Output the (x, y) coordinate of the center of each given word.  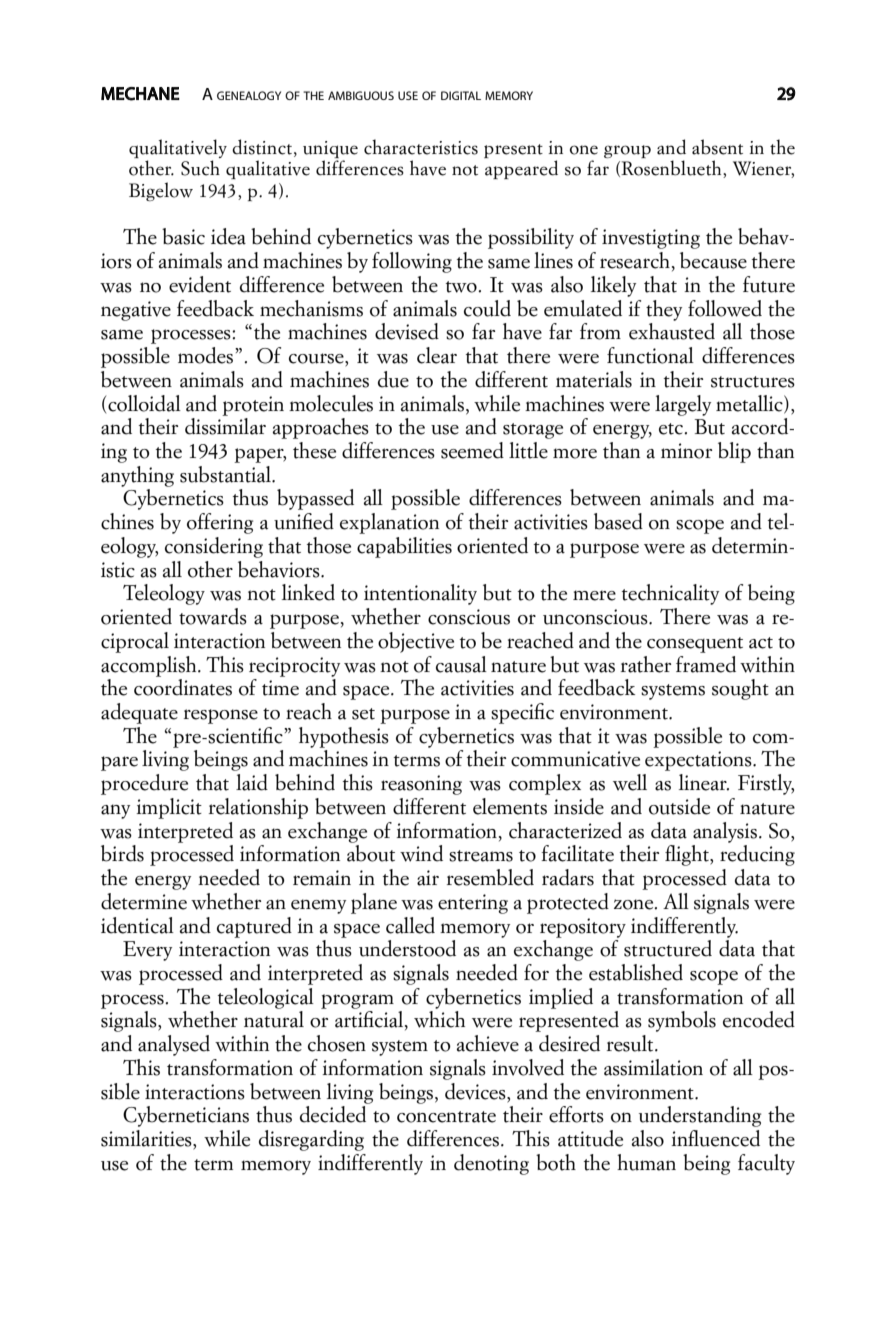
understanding (700, 1116)
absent (717, 147)
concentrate (446, 1117)
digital (461, 95)
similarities (147, 1139)
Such (200, 168)
